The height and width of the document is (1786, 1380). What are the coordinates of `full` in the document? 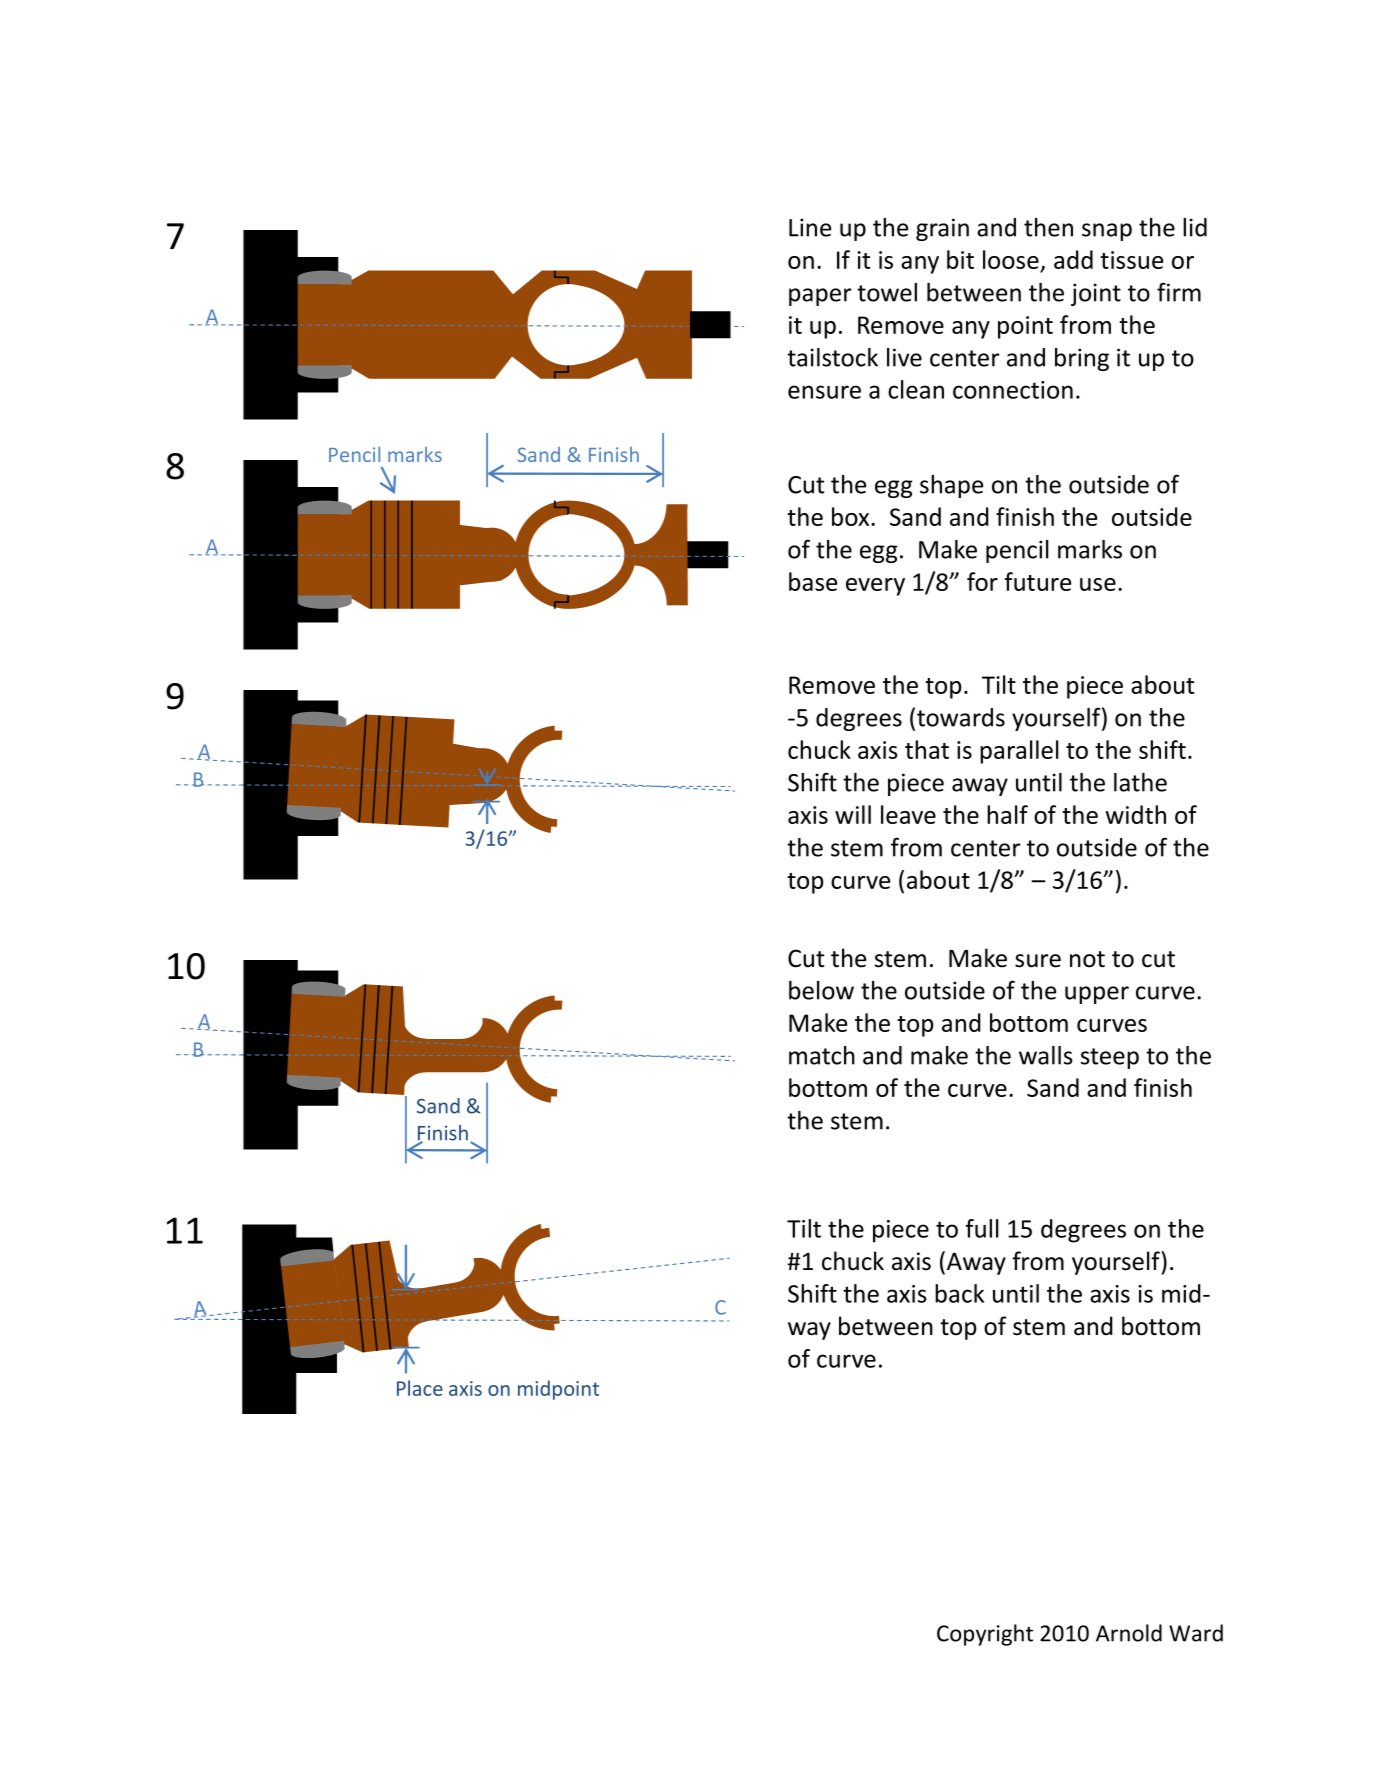 It's located at (982, 1228).
